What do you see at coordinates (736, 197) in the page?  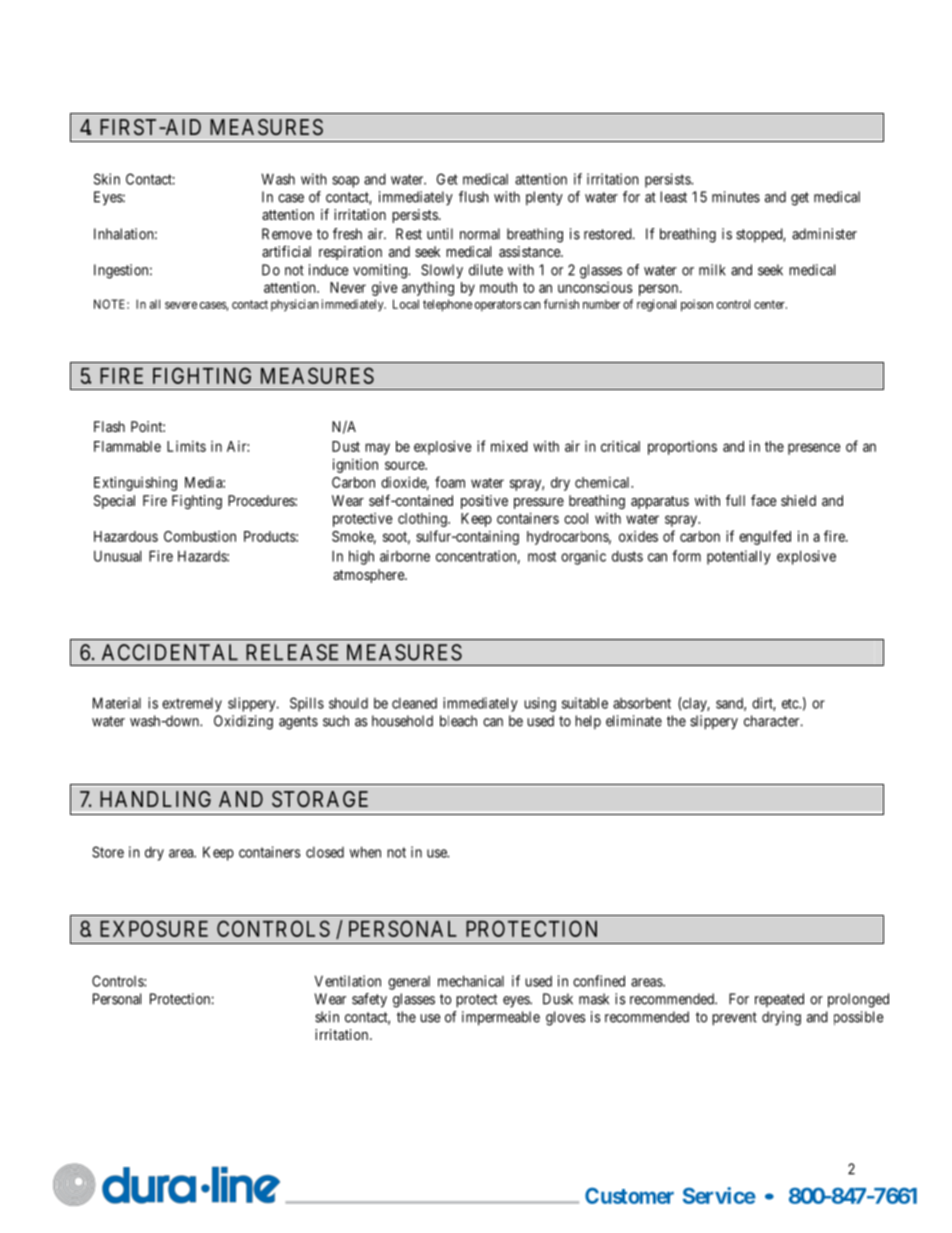 I see `minutes` at bounding box center [736, 197].
